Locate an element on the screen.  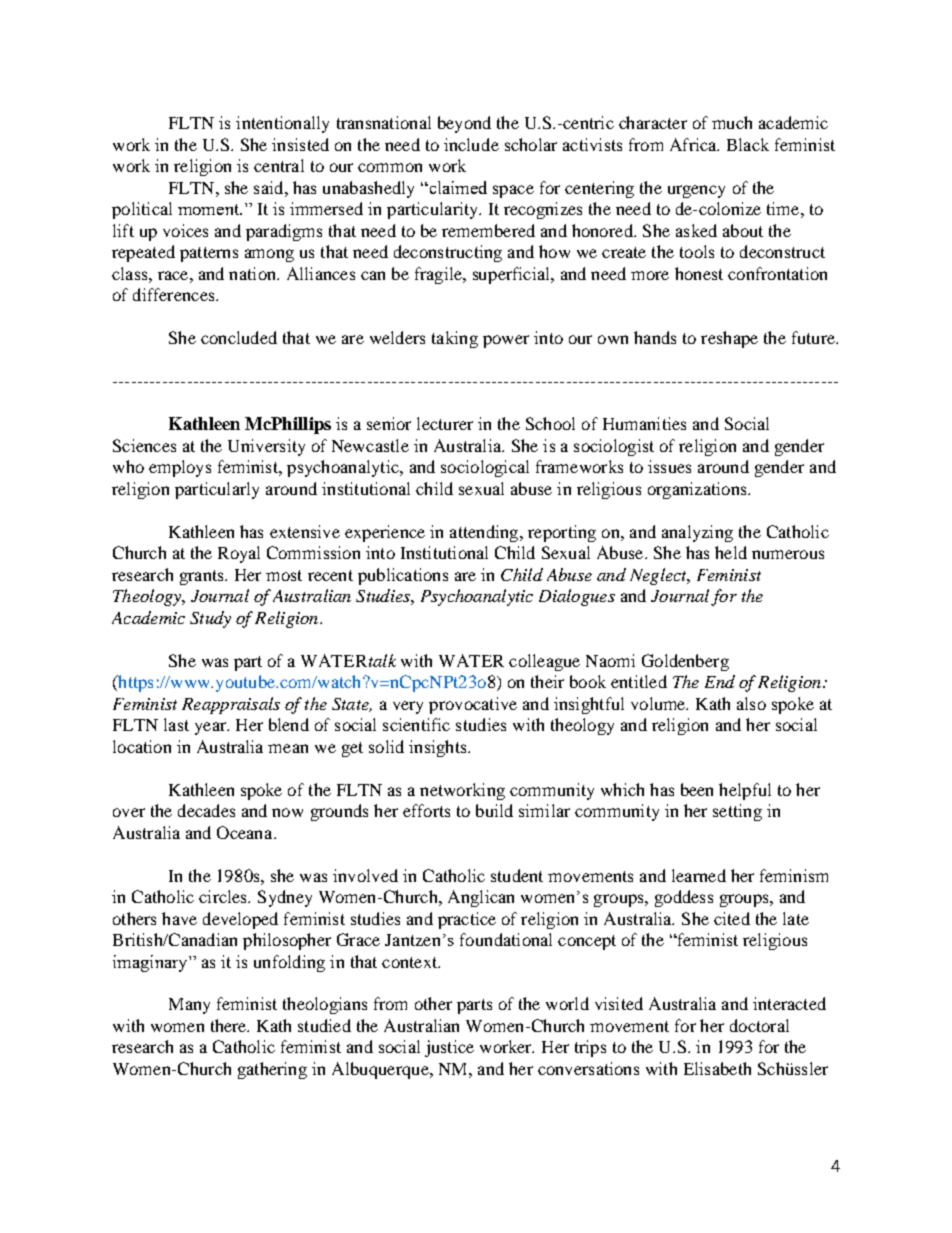
there is located at coordinates (230, 1025).
